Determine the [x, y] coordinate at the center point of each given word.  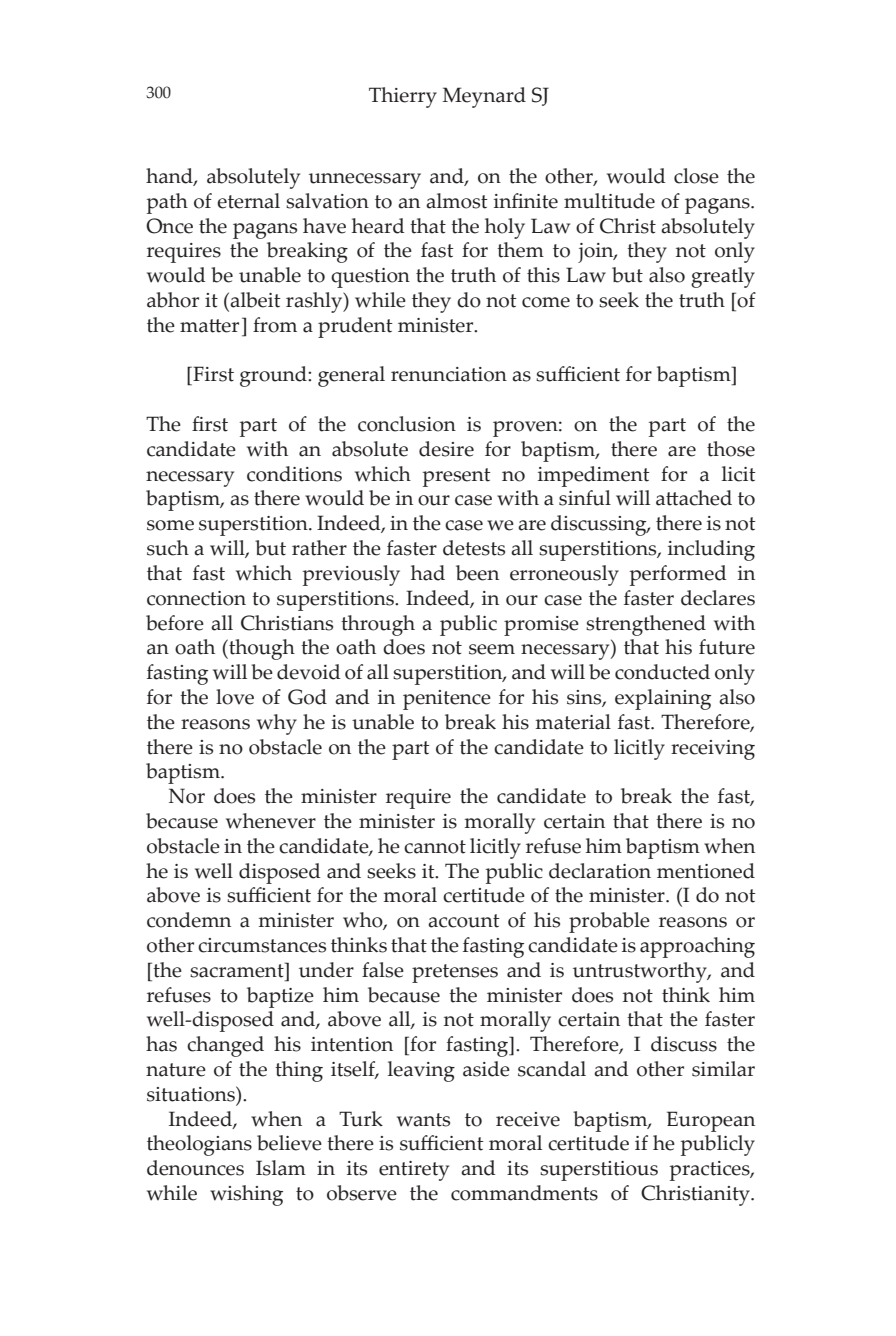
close [696, 176]
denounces [195, 1168]
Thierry [403, 97]
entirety [414, 1171]
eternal [248, 201]
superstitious [599, 1171]
